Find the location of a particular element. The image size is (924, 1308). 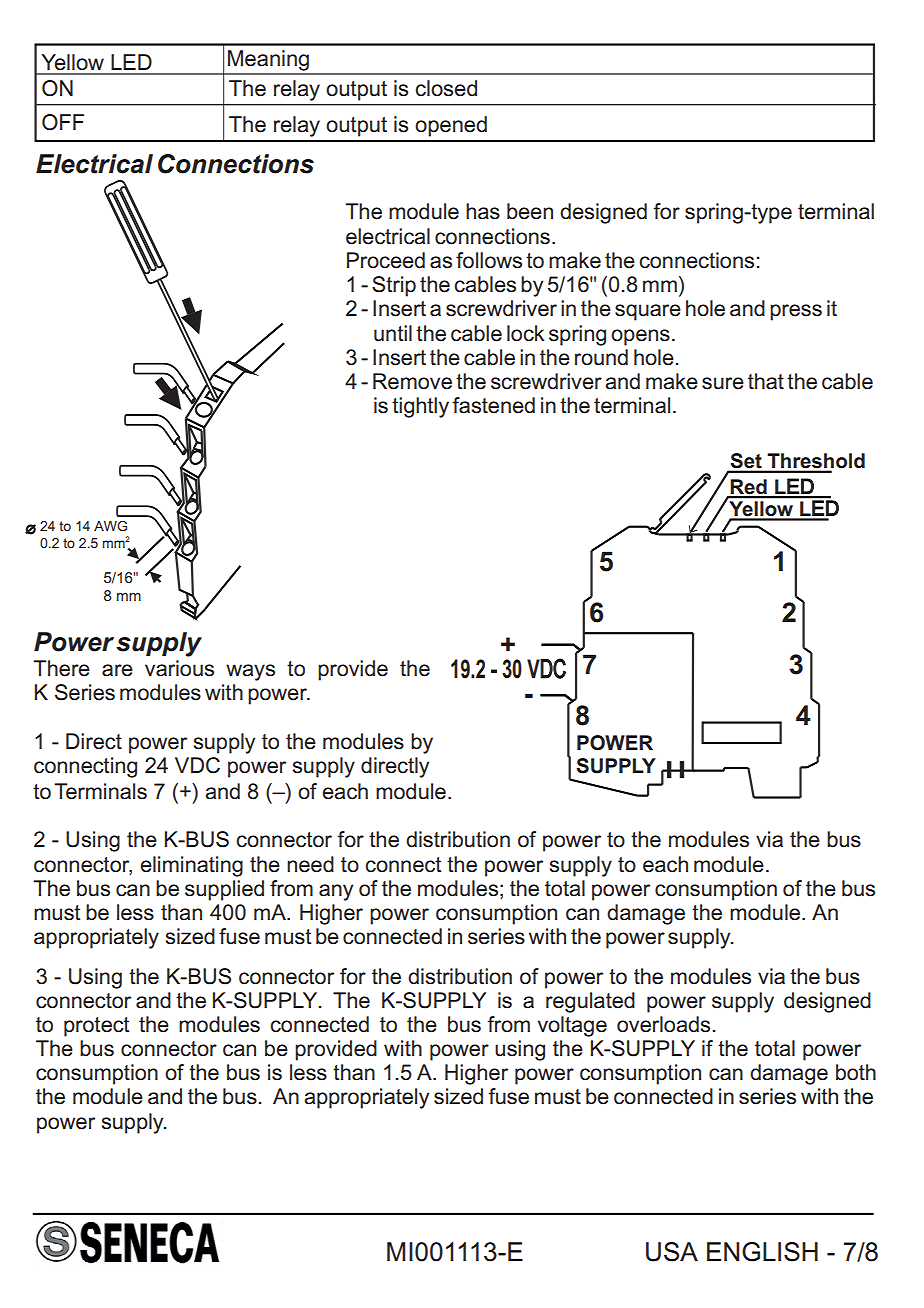

tightly is located at coordinates (420, 407).
